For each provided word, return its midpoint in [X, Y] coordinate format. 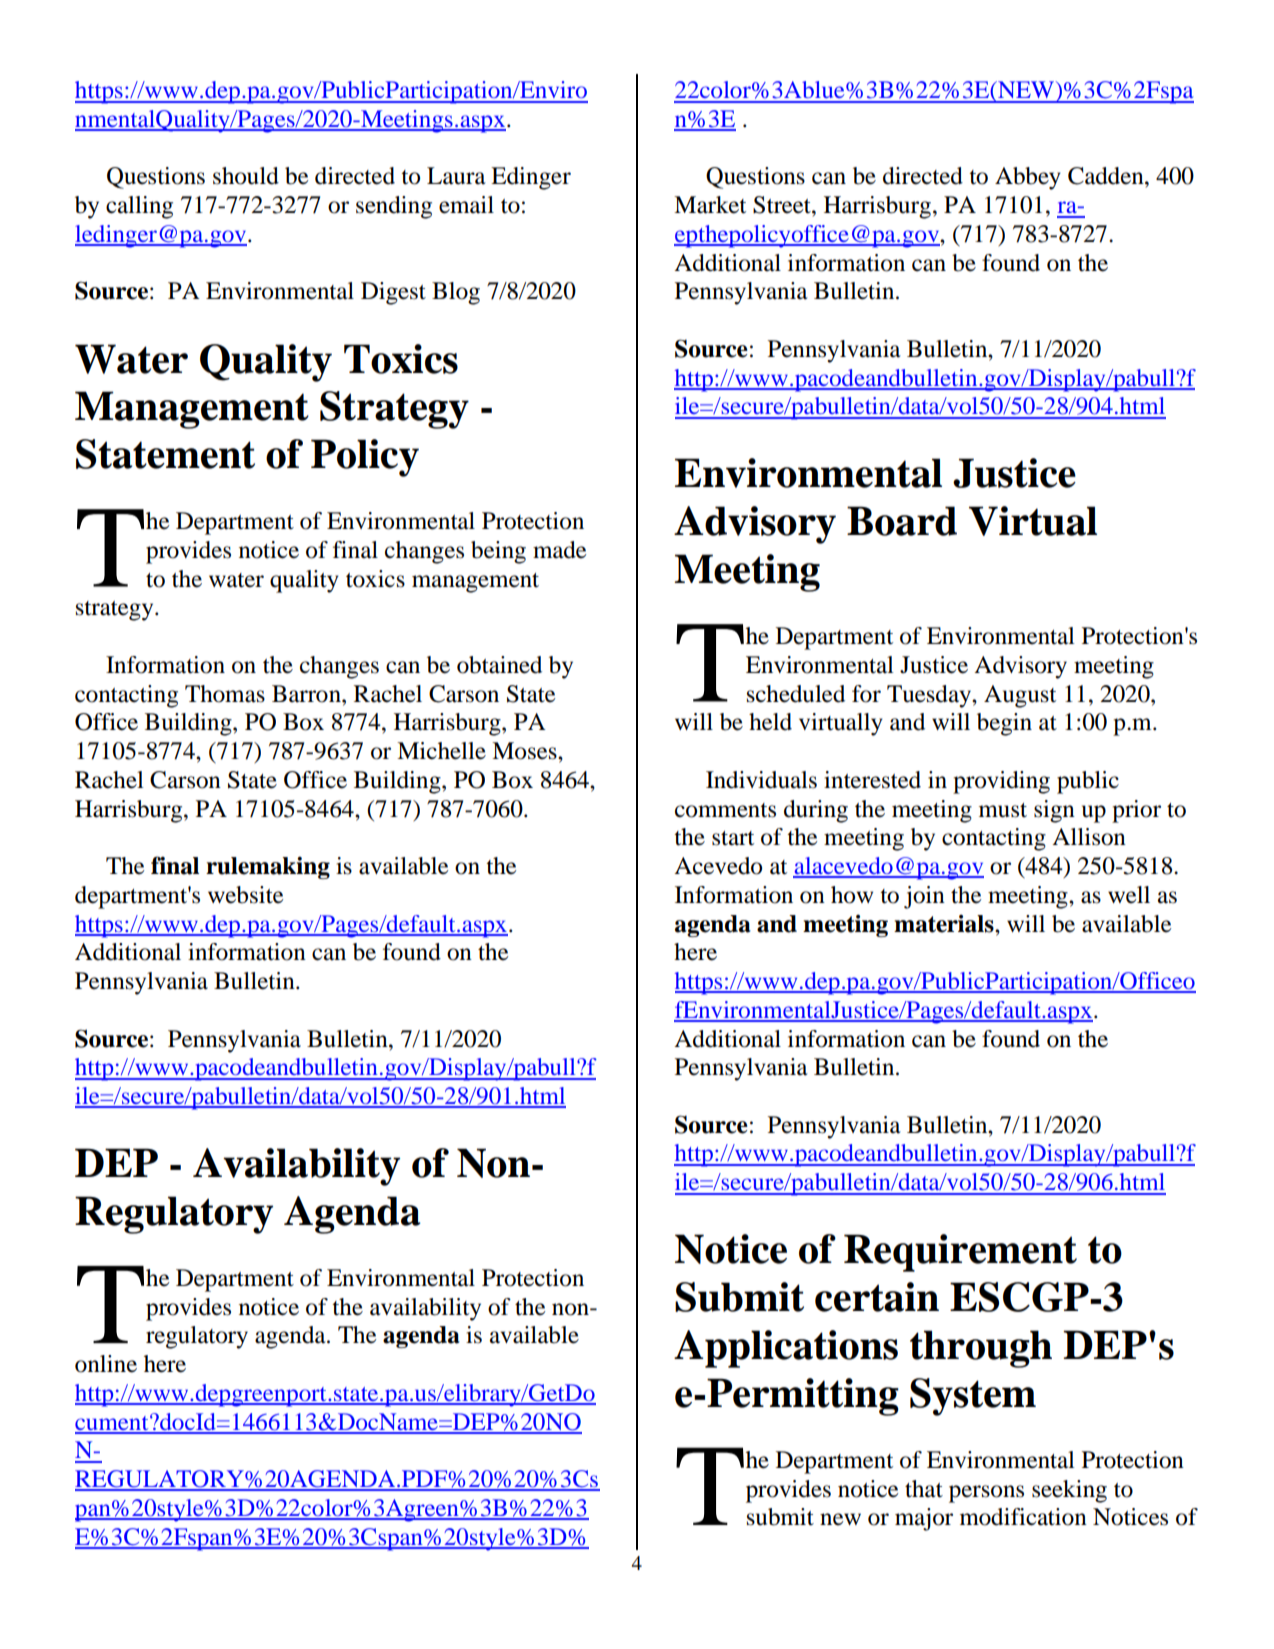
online [106, 1364]
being [498, 552]
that [924, 1489]
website [246, 895]
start [733, 838]
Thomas [225, 694]
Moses [525, 751]
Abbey [1028, 178]
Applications [786, 1349]
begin [1004, 724]
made [560, 550]
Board [902, 521]
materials [945, 924]
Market [710, 205]
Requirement [960, 1253]
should [246, 176]
